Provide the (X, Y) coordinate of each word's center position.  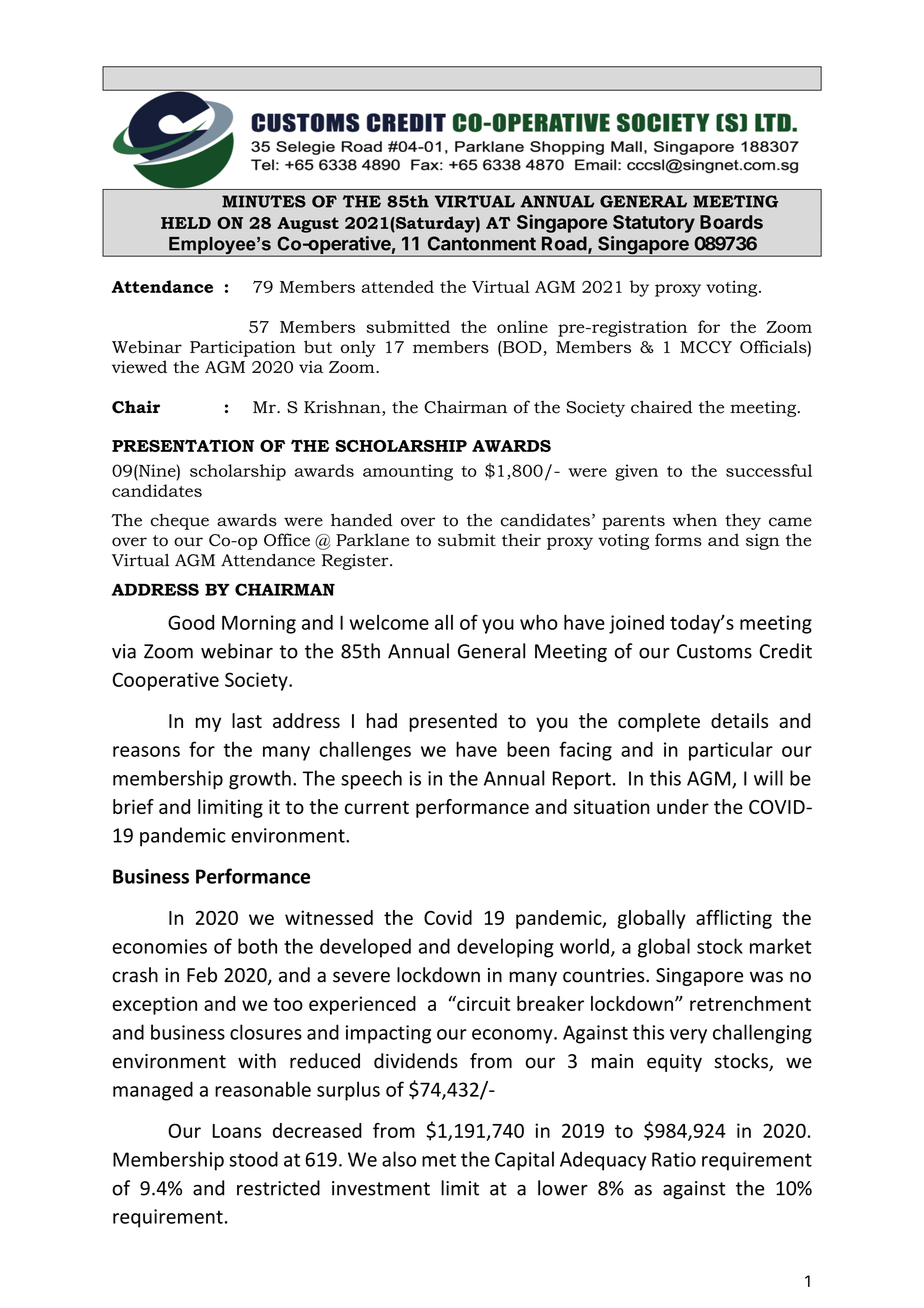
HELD (186, 223)
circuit (482, 1003)
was (766, 977)
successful (769, 470)
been (528, 749)
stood (253, 1159)
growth (260, 780)
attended (398, 286)
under (683, 806)
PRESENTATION (183, 445)
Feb (202, 975)
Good (191, 622)
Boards (731, 222)
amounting (408, 472)
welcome (389, 622)
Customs (714, 651)
